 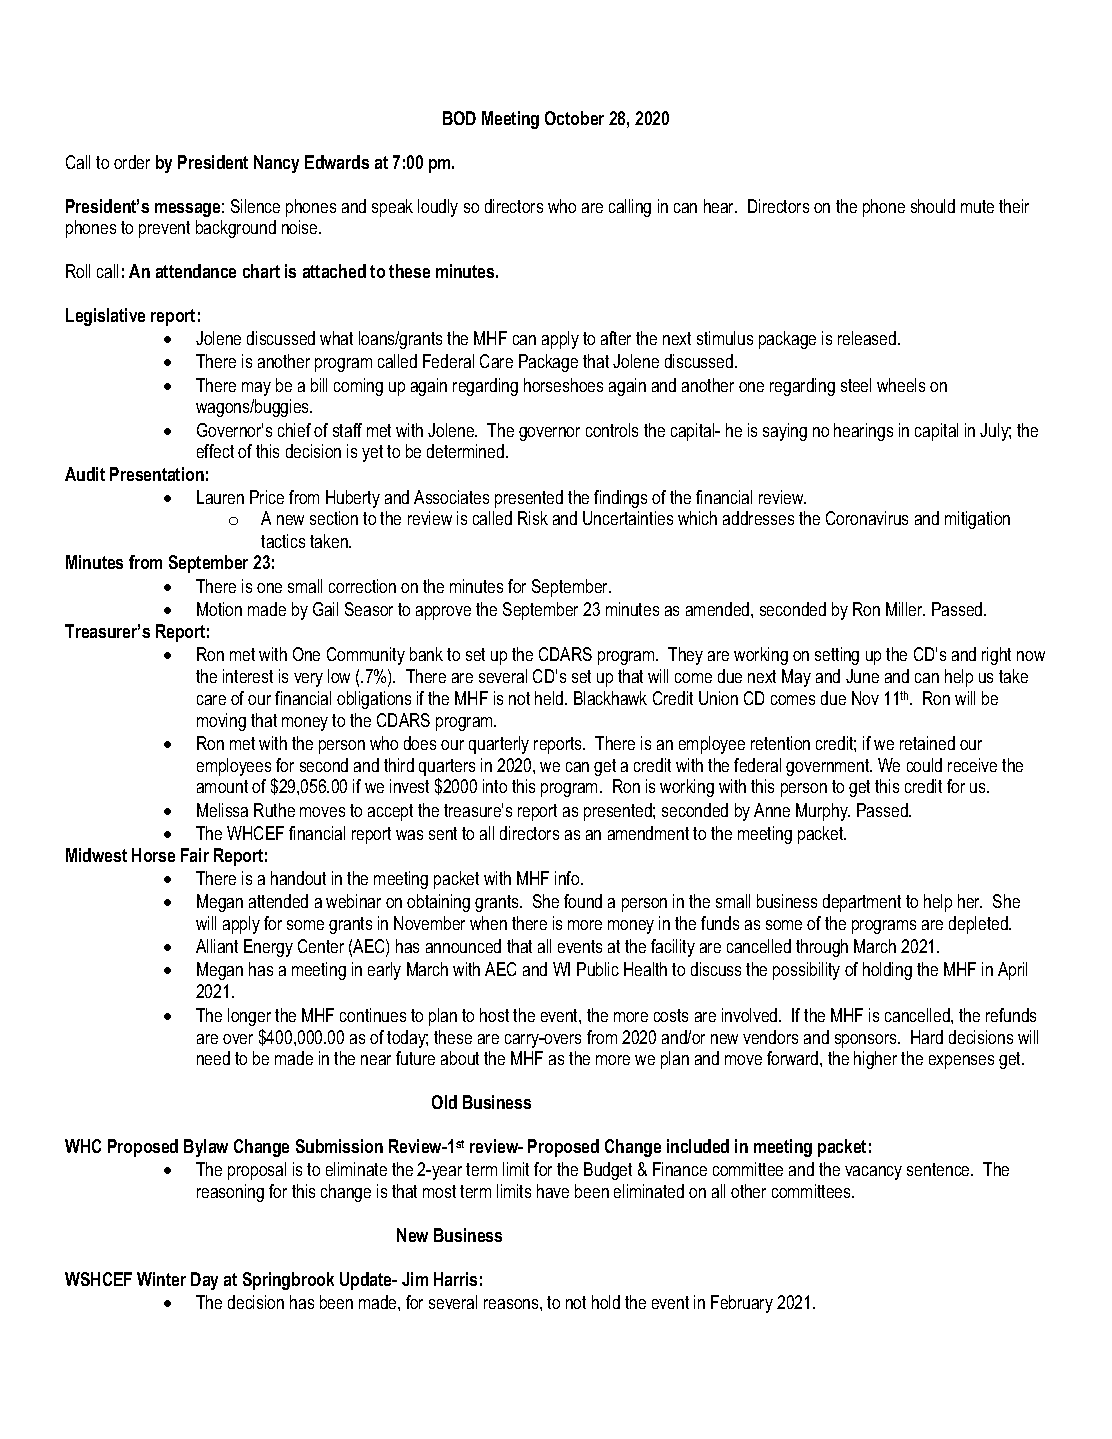 What do you see at coordinates (927, 743) in the screenshot?
I see `retained` at bounding box center [927, 743].
